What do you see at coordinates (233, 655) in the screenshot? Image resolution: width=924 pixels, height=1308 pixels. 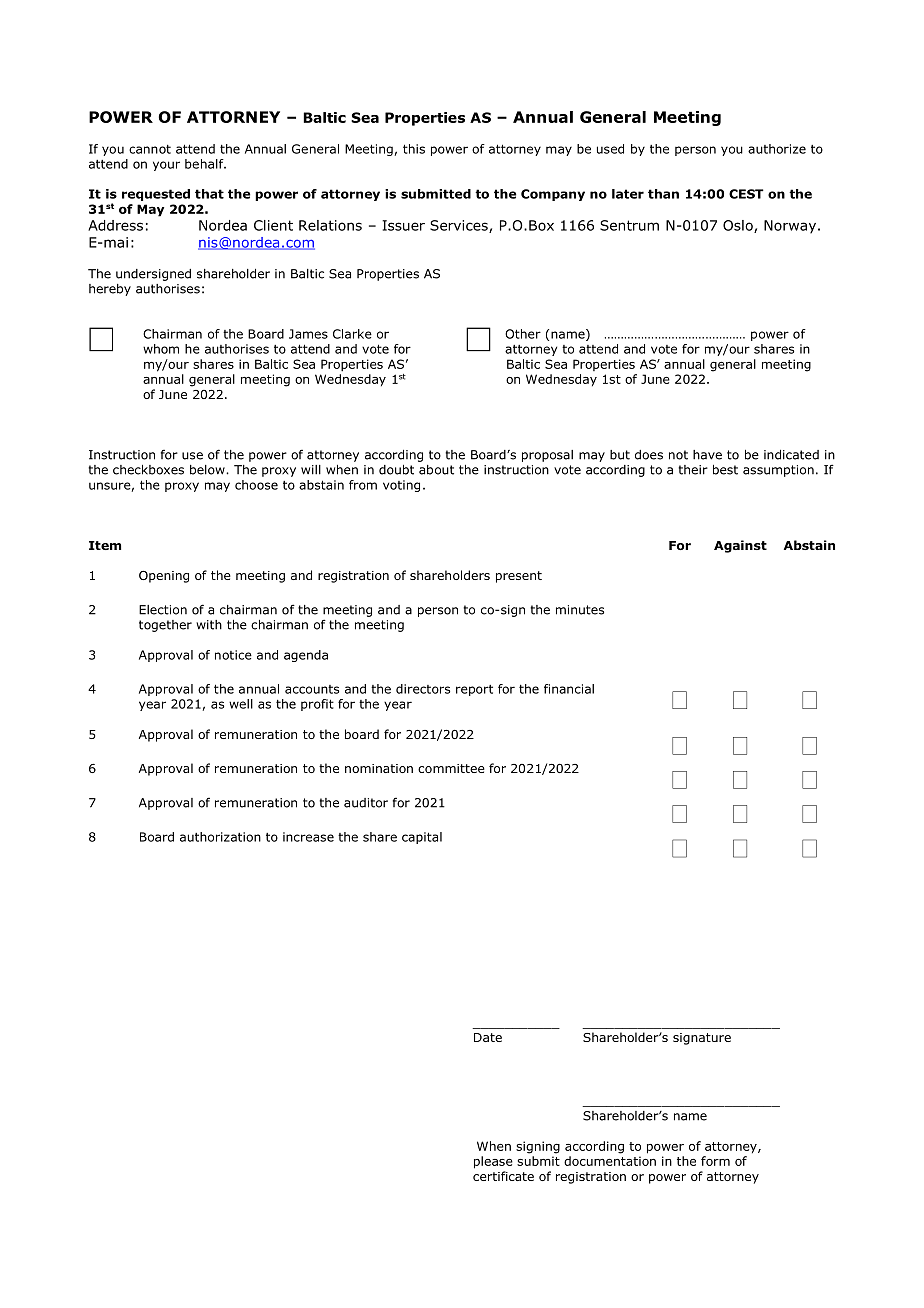 I see `notice` at bounding box center [233, 655].
